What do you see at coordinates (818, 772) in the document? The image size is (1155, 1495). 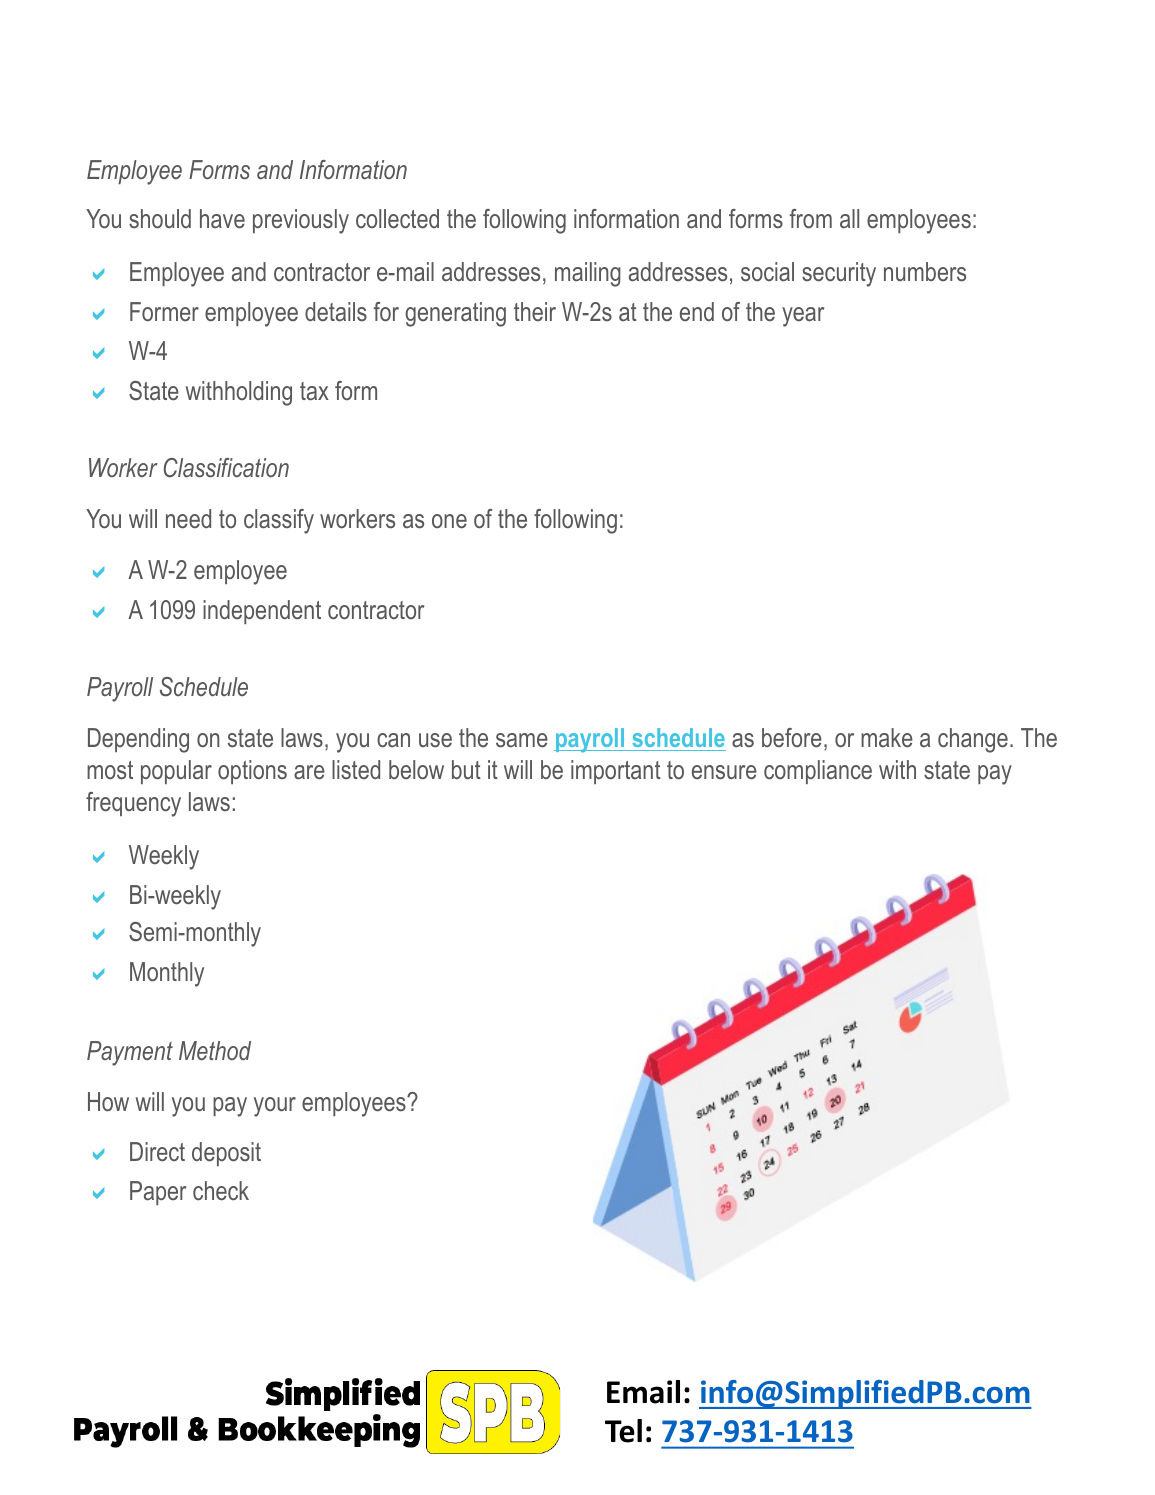 I see `compliance` at bounding box center [818, 772].
